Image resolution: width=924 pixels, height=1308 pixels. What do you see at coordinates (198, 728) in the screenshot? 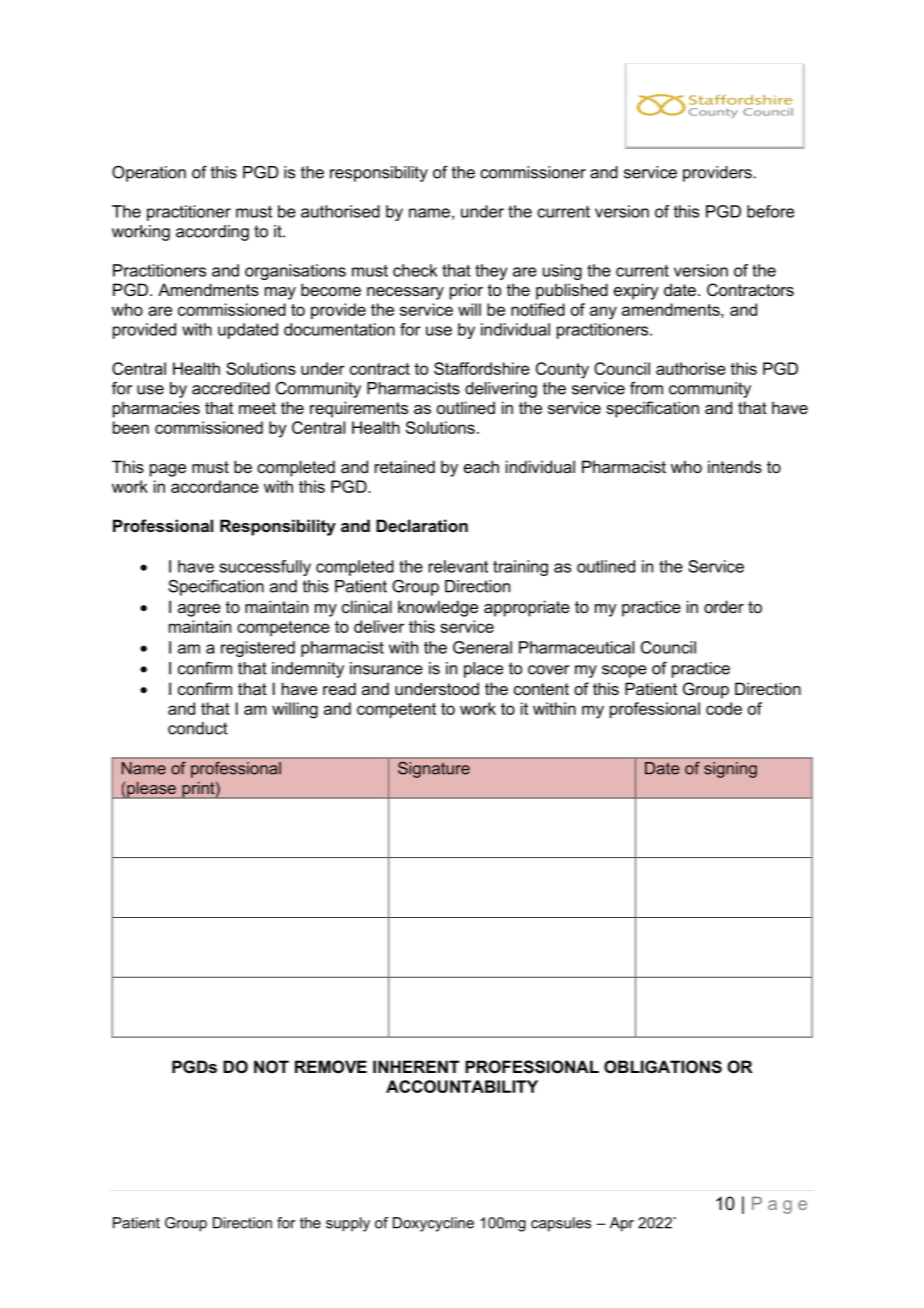
I see `conduct` at bounding box center [198, 728].
